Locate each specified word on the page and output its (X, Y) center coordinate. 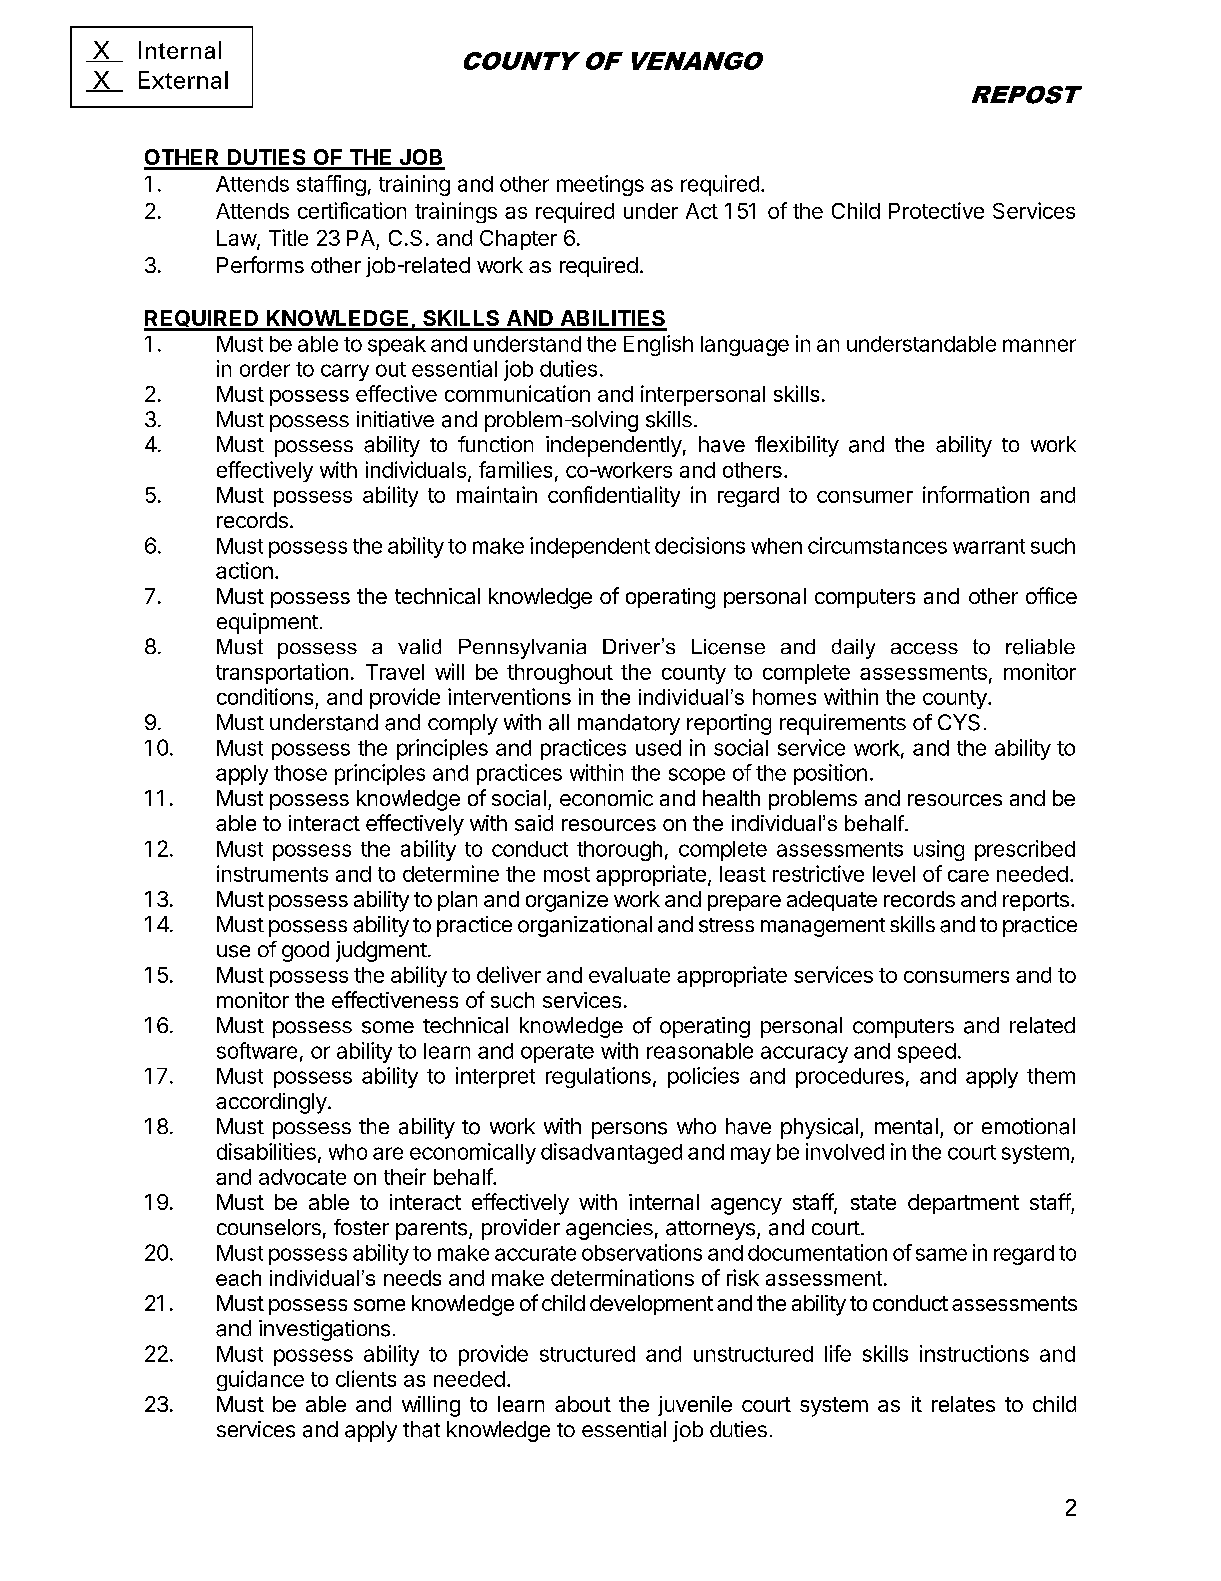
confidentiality (614, 496)
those (300, 773)
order (265, 369)
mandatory (629, 724)
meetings (600, 185)
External (183, 80)
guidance (260, 1380)
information (976, 494)
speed (927, 1053)
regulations (598, 1077)
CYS (959, 722)
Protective (936, 210)
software (257, 1050)
